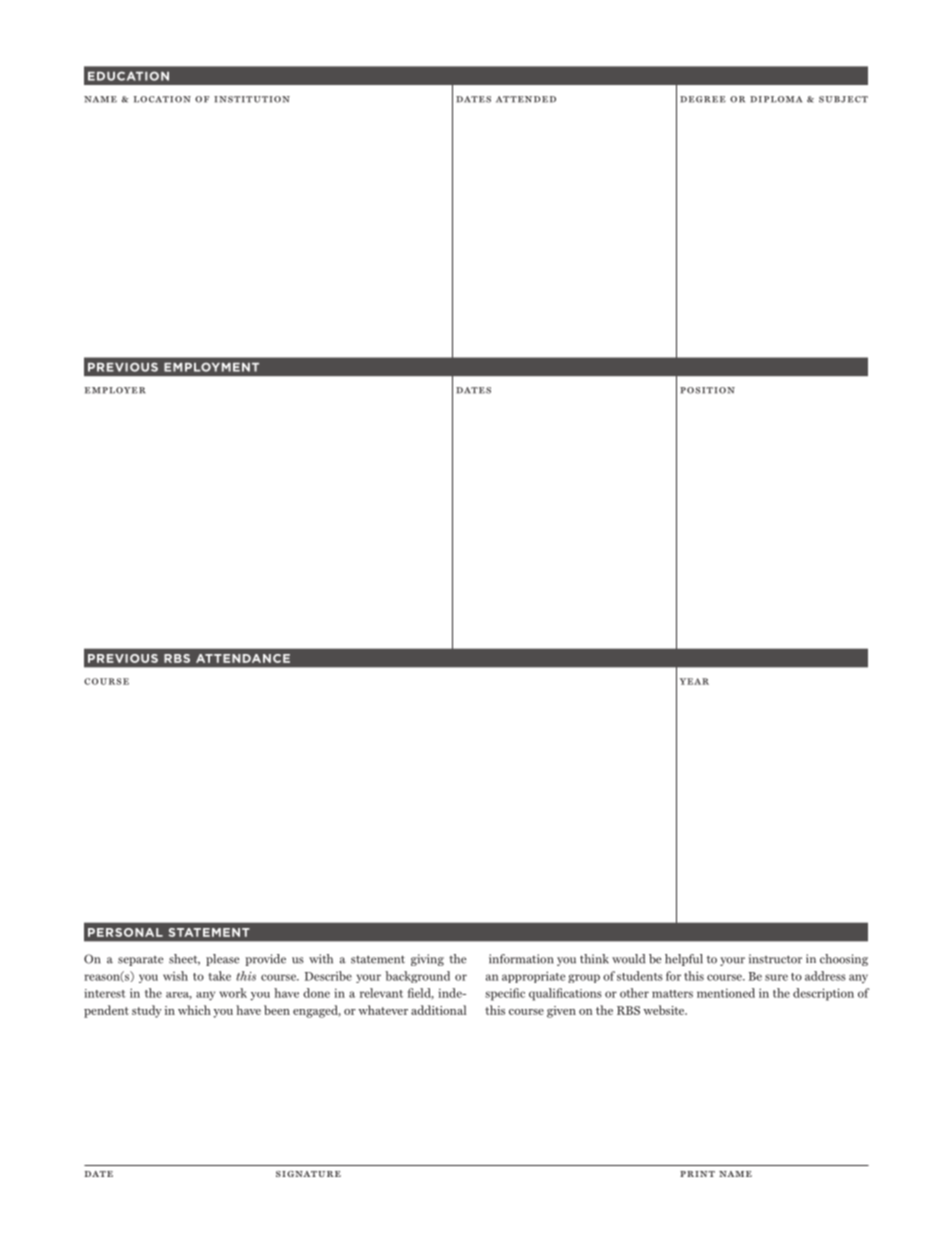 The height and width of the image is (1233, 952). What do you see at coordinates (162, 99) in the image?
I see `location` at bounding box center [162, 99].
